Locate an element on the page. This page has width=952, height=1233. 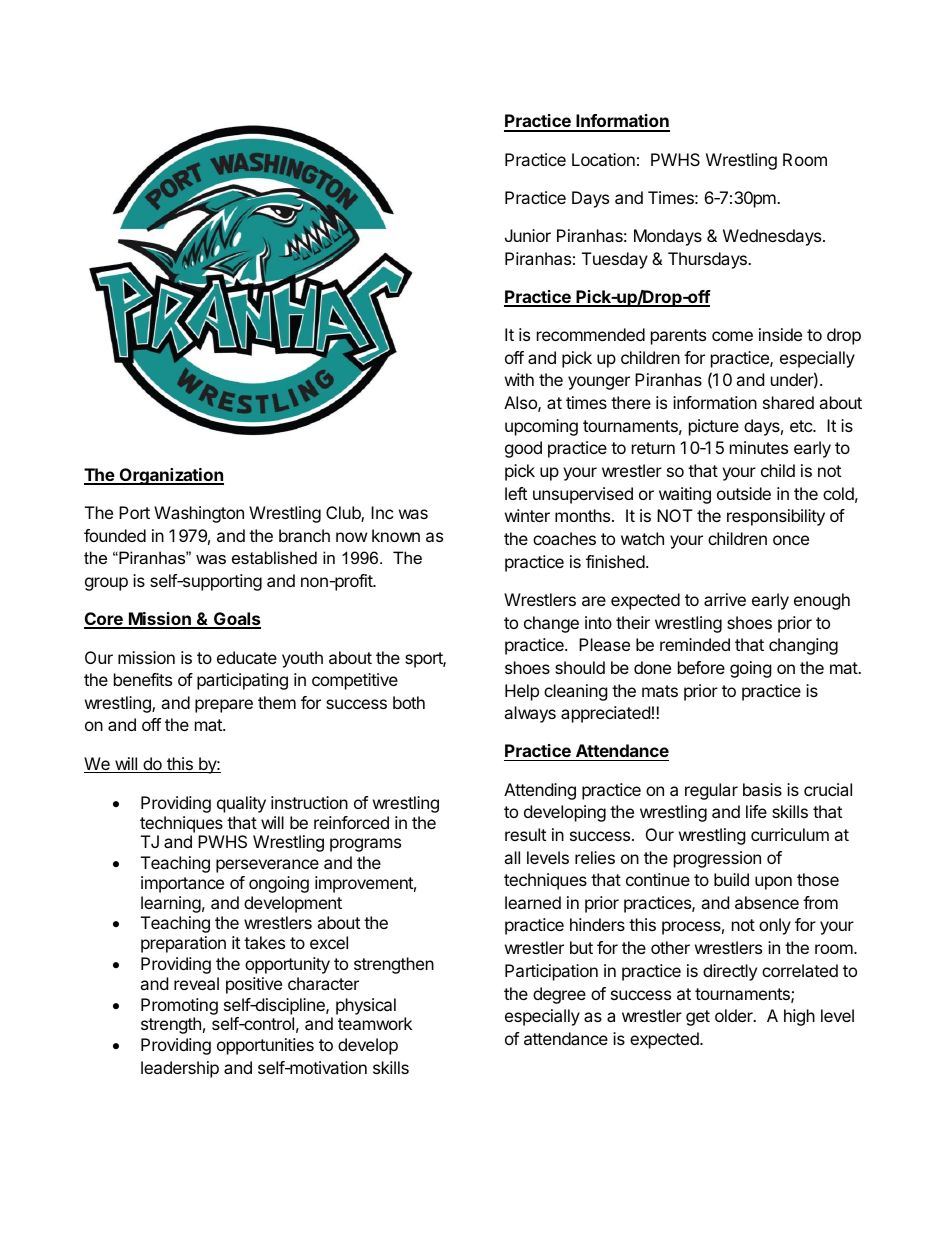
Washington is located at coordinates (199, 514).
